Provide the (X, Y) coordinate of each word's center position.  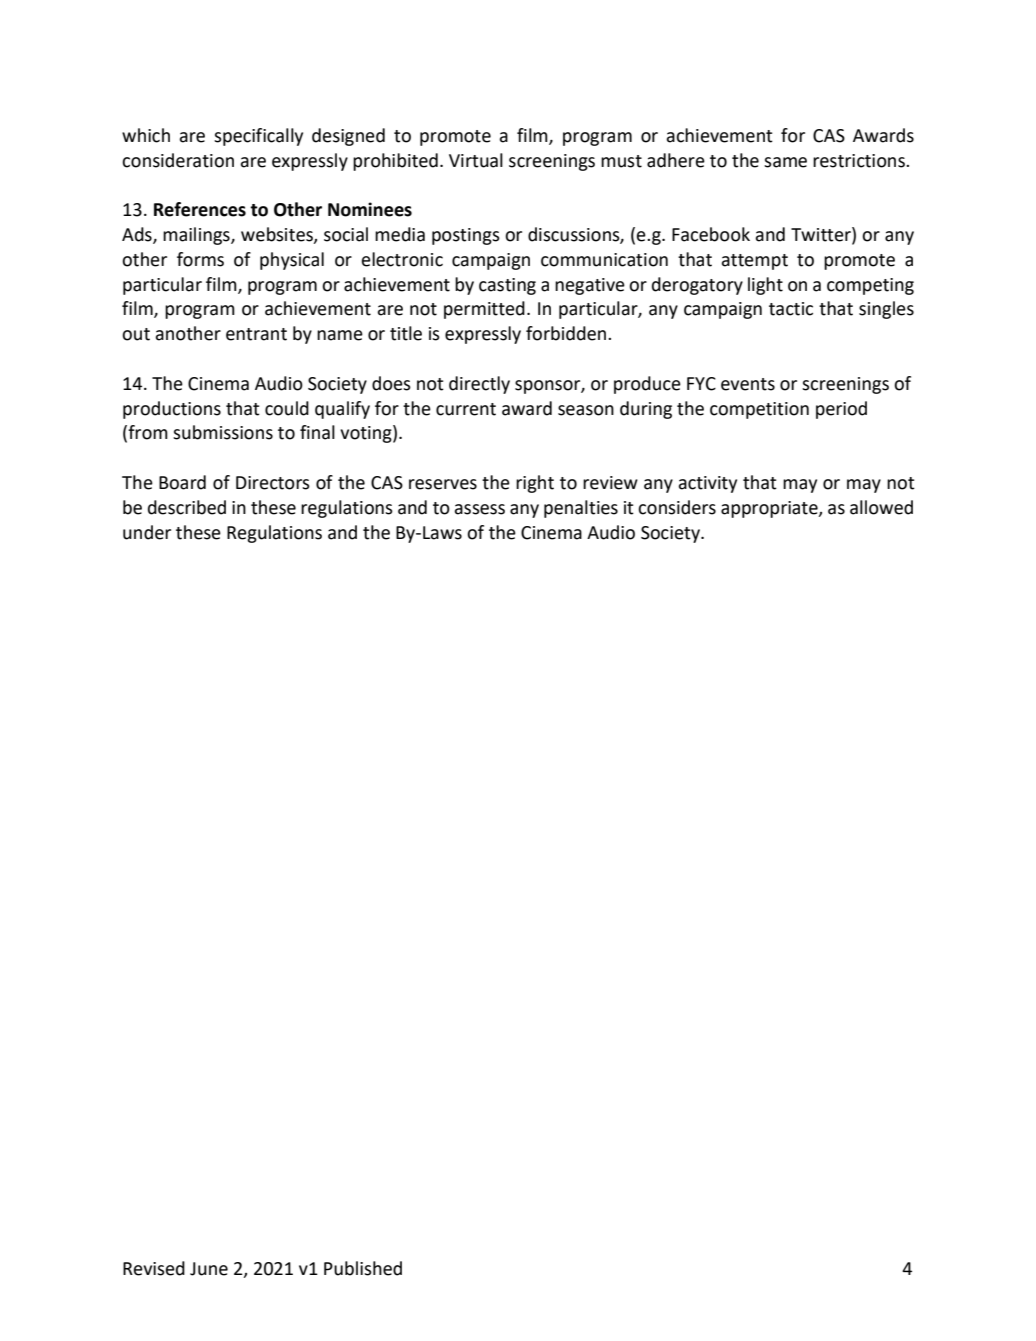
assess (479, 509)
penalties (581, 509)
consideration (178, 160)
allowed (881, 507)
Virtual (476, 160)
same (785, 162)
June (209, 1269)
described (187, 507)
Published (363, 1268)
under (147, 532)
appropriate (770, 509)
